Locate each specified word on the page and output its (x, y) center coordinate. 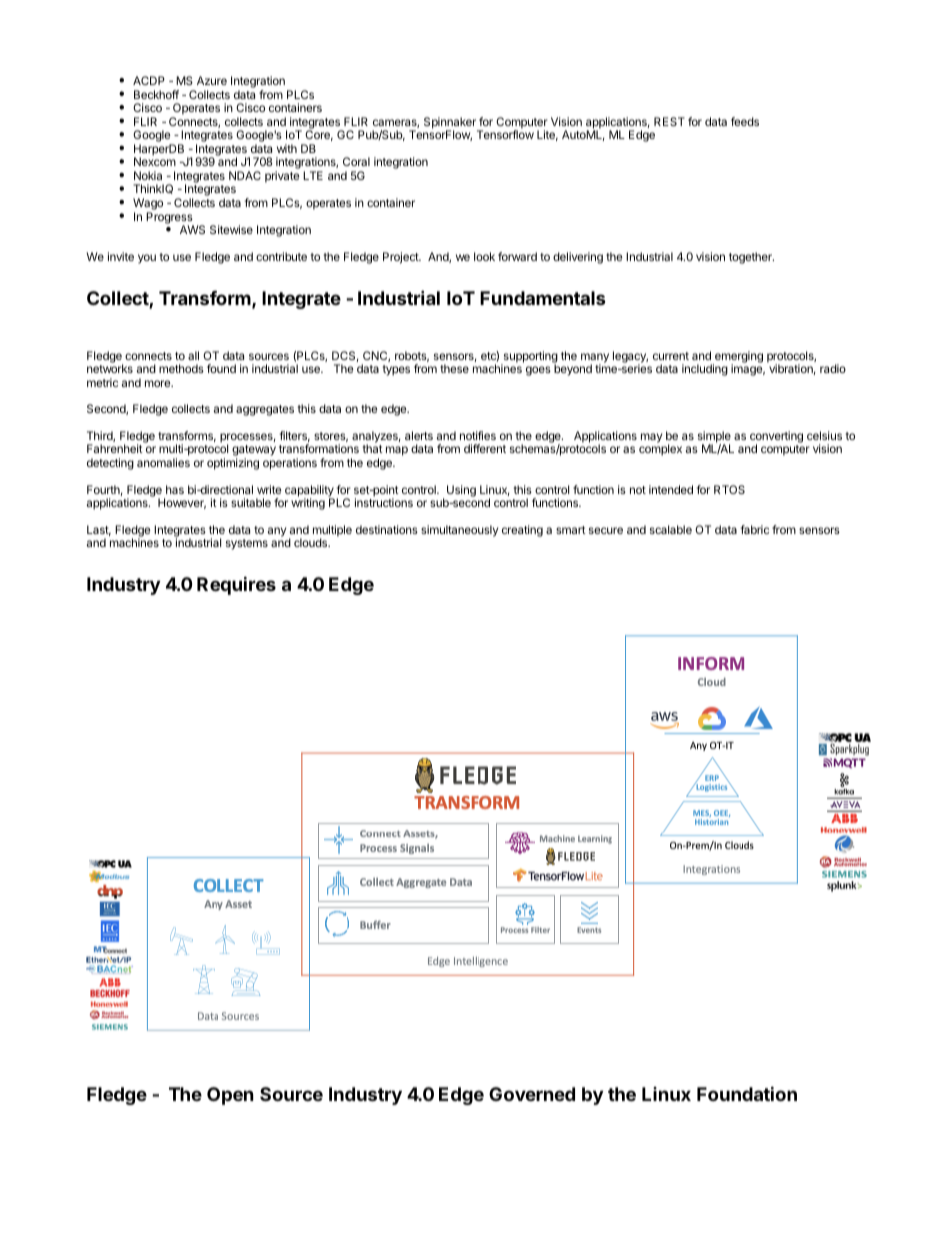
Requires (236, 585)
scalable (671, 529)
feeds (745, 121)
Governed (532, 1094)
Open (230, 1096)
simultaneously (459, 531)
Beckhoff (156, 94)
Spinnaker (451, 124)
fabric (755, 529)
